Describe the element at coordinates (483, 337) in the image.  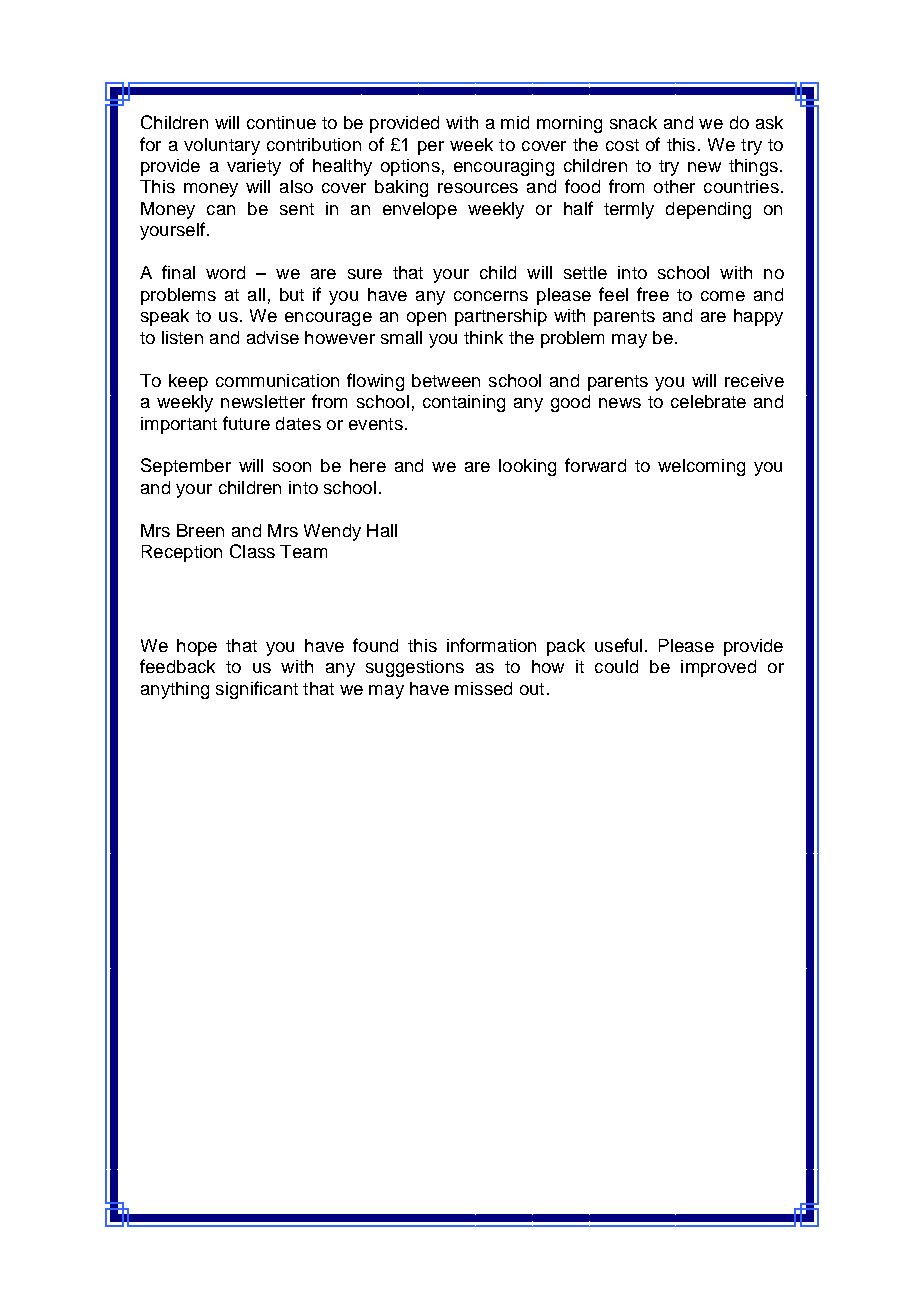
I see `think` at that location.
